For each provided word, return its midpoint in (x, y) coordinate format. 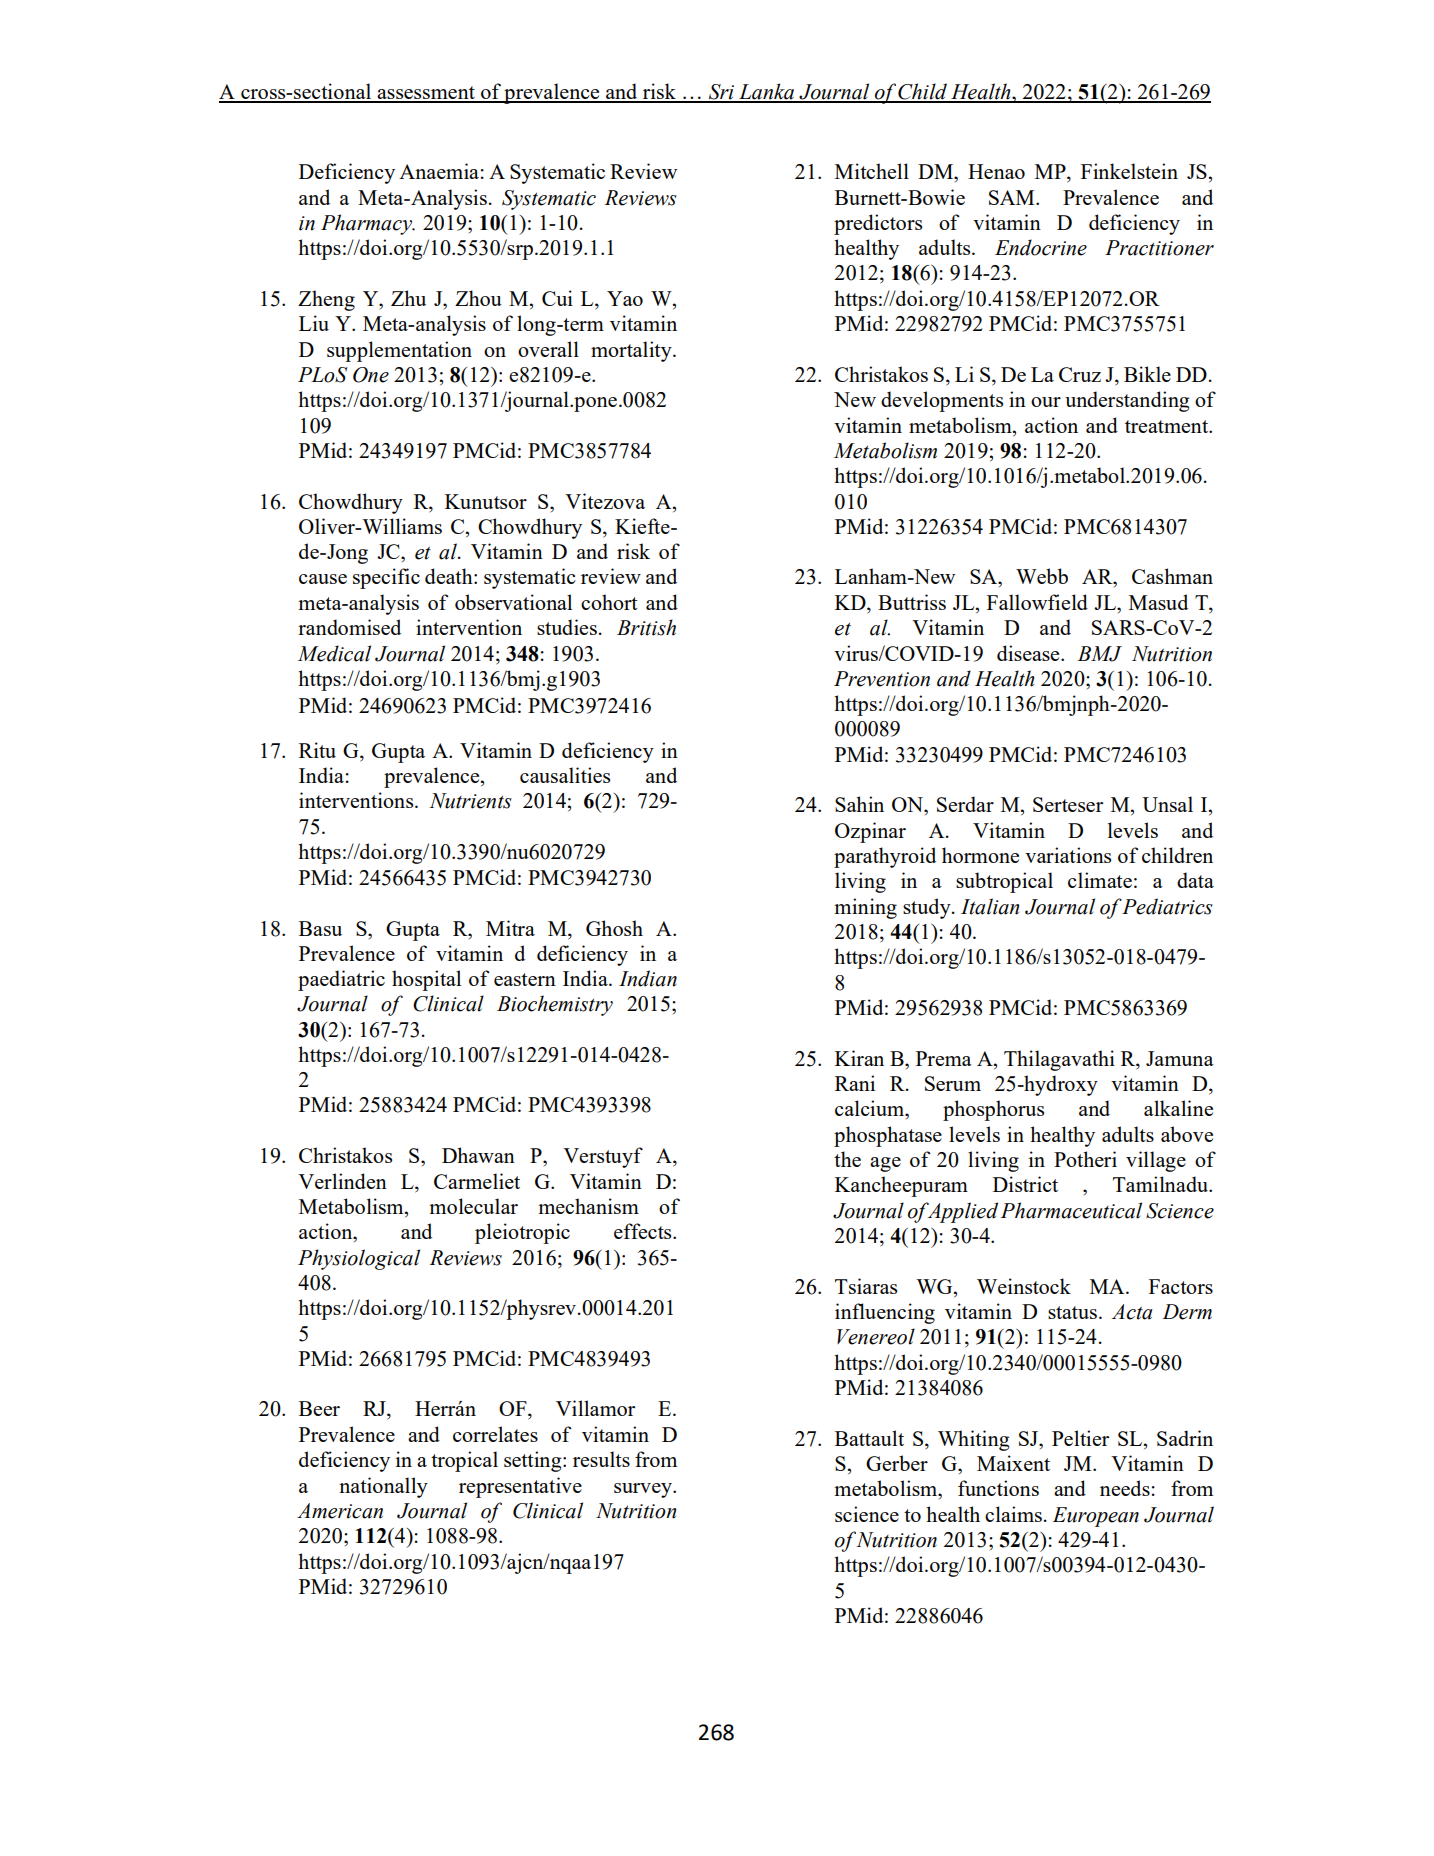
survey (644, 1490)
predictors (878, 224)
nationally (383, 1487)
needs (1125, 1488)
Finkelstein (1129, 171)
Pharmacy (367, 224)
